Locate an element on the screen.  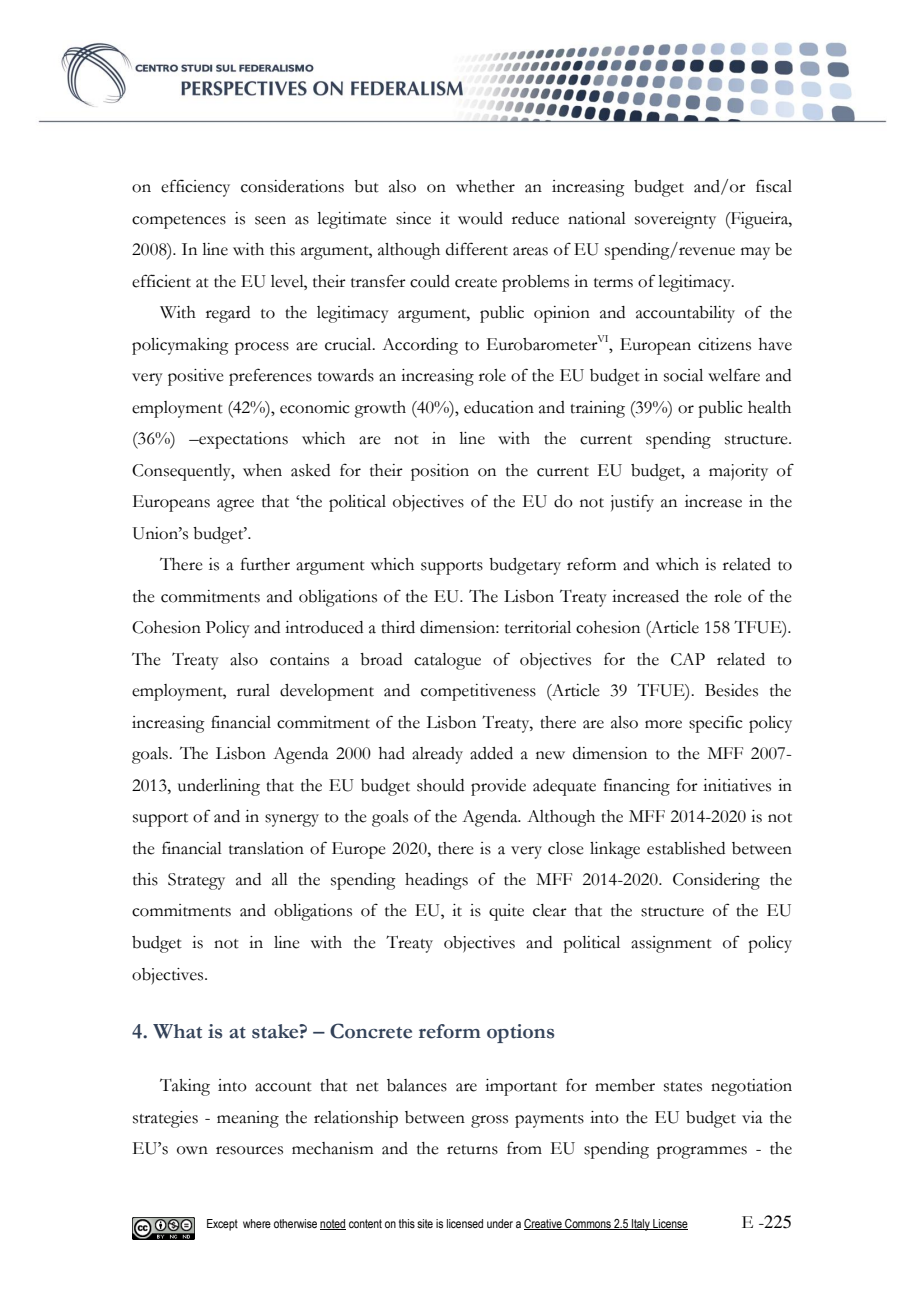
Except is located at coordinates (222, 1225).
